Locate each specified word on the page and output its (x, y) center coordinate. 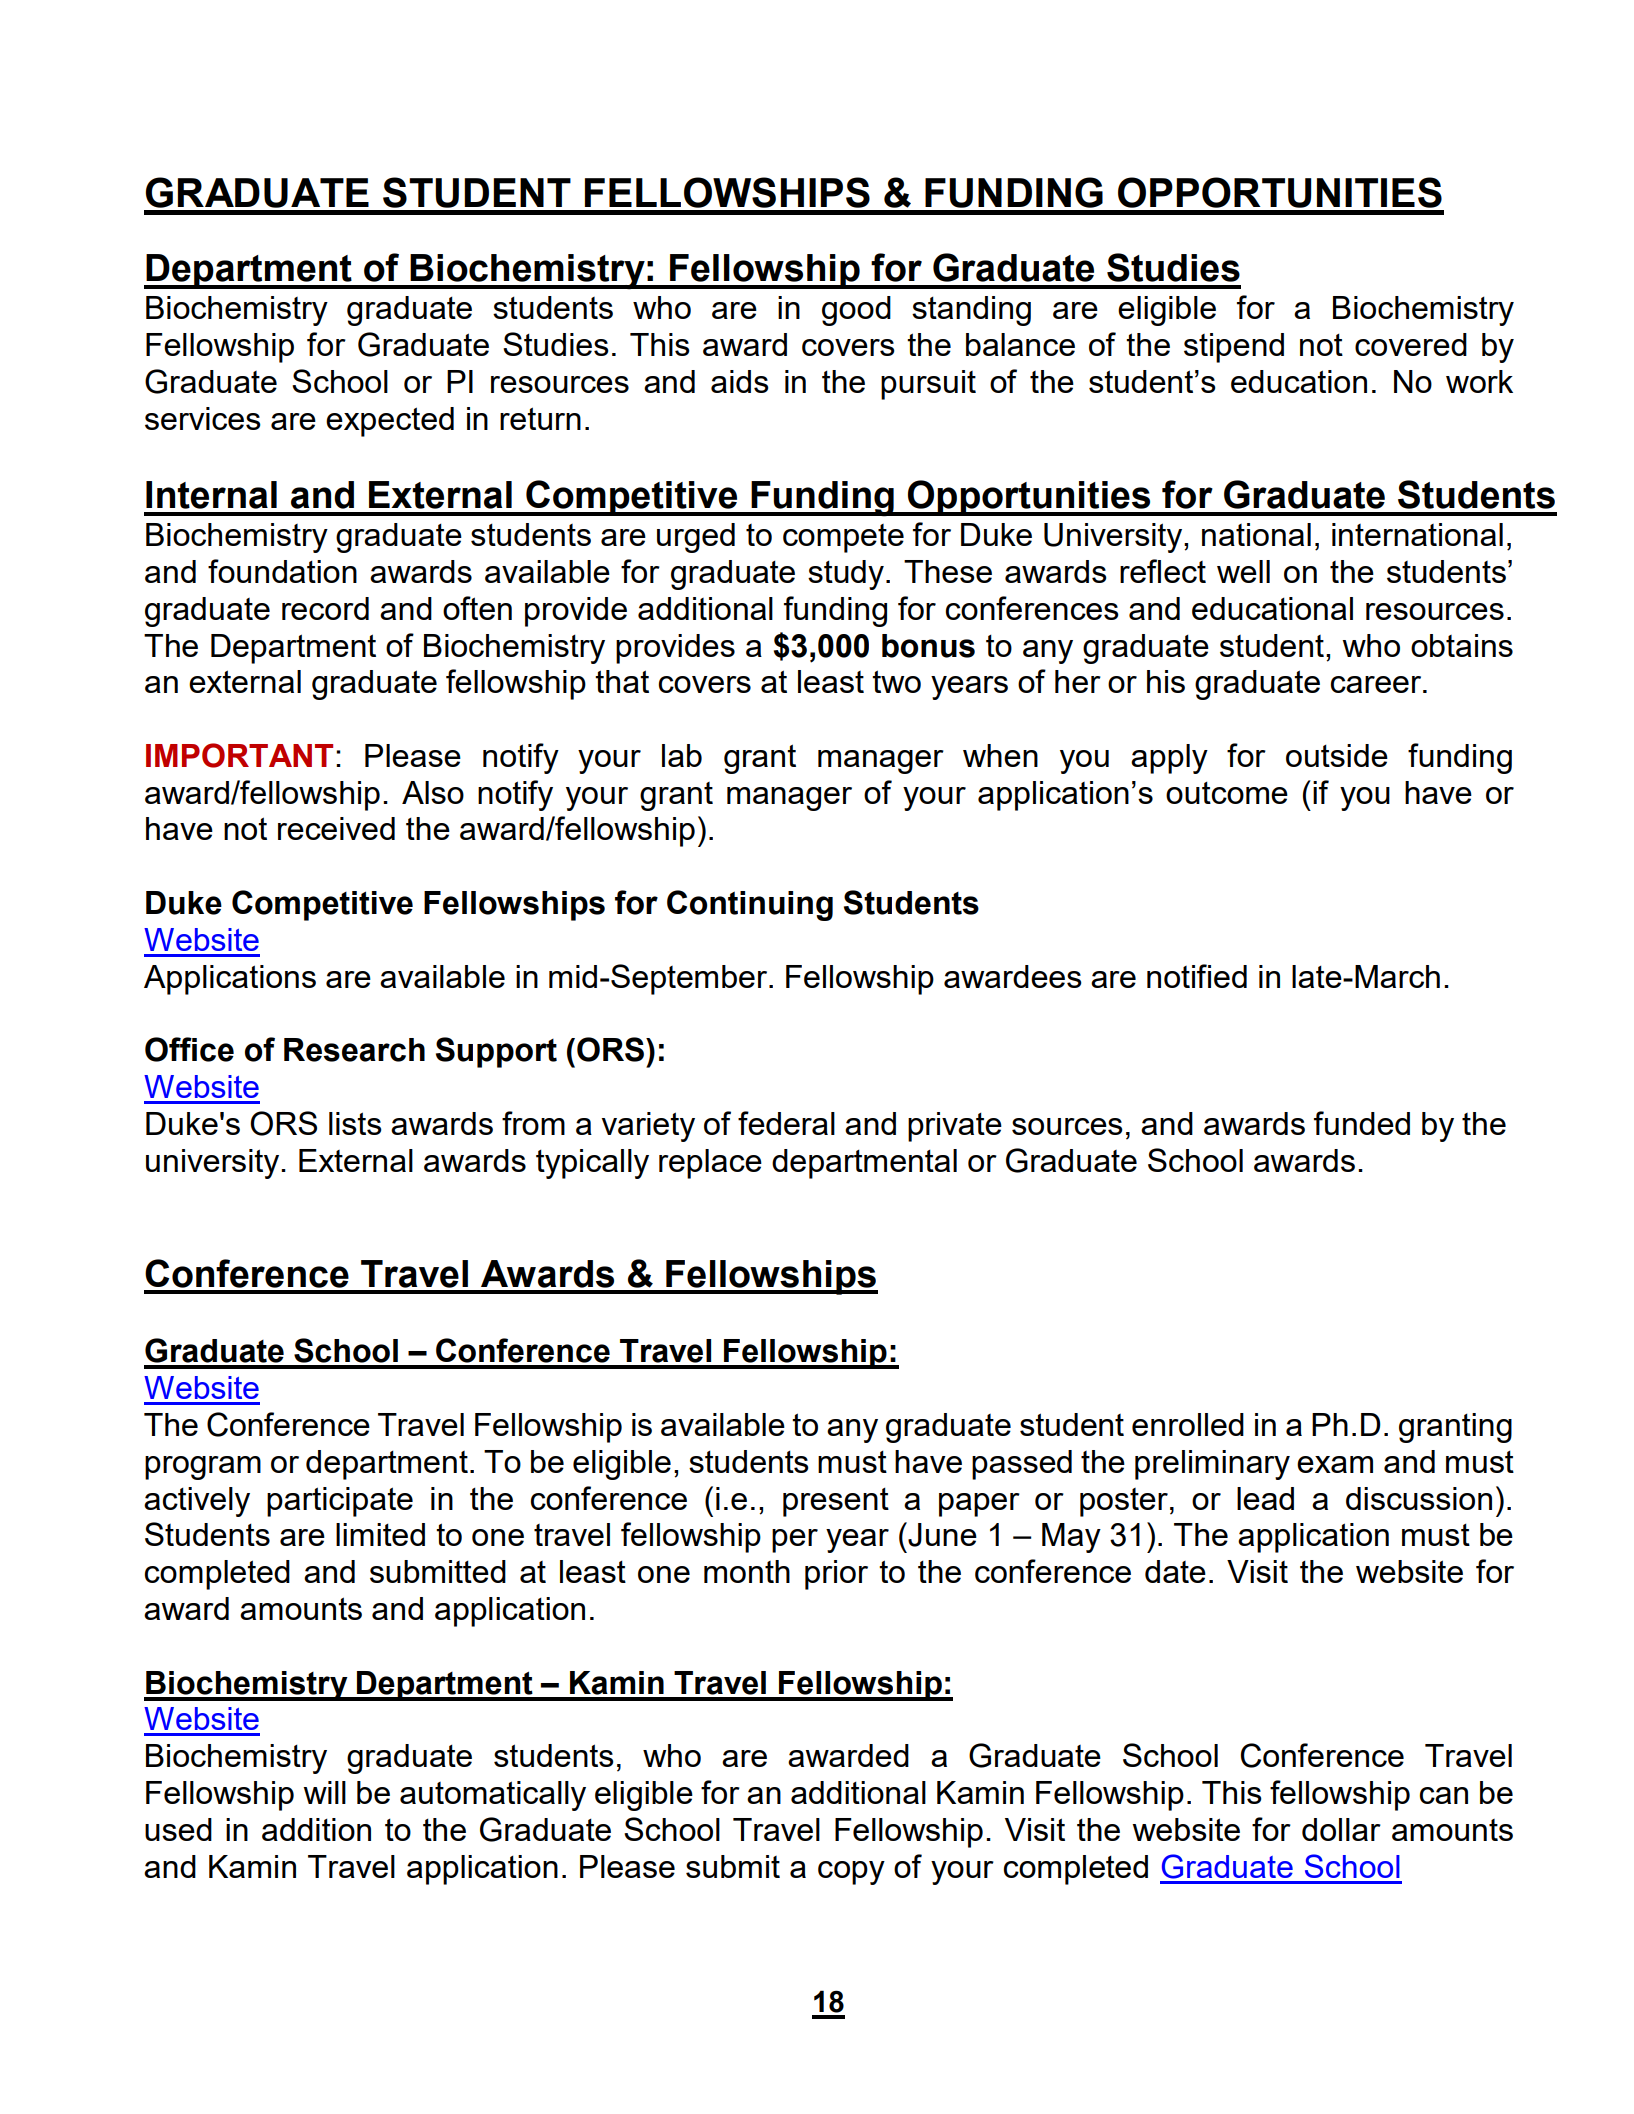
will (324, 1792)
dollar (1341, 1829)
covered (1411, 344)
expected (390, 422)
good (856, 311)
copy (851, 1873)
